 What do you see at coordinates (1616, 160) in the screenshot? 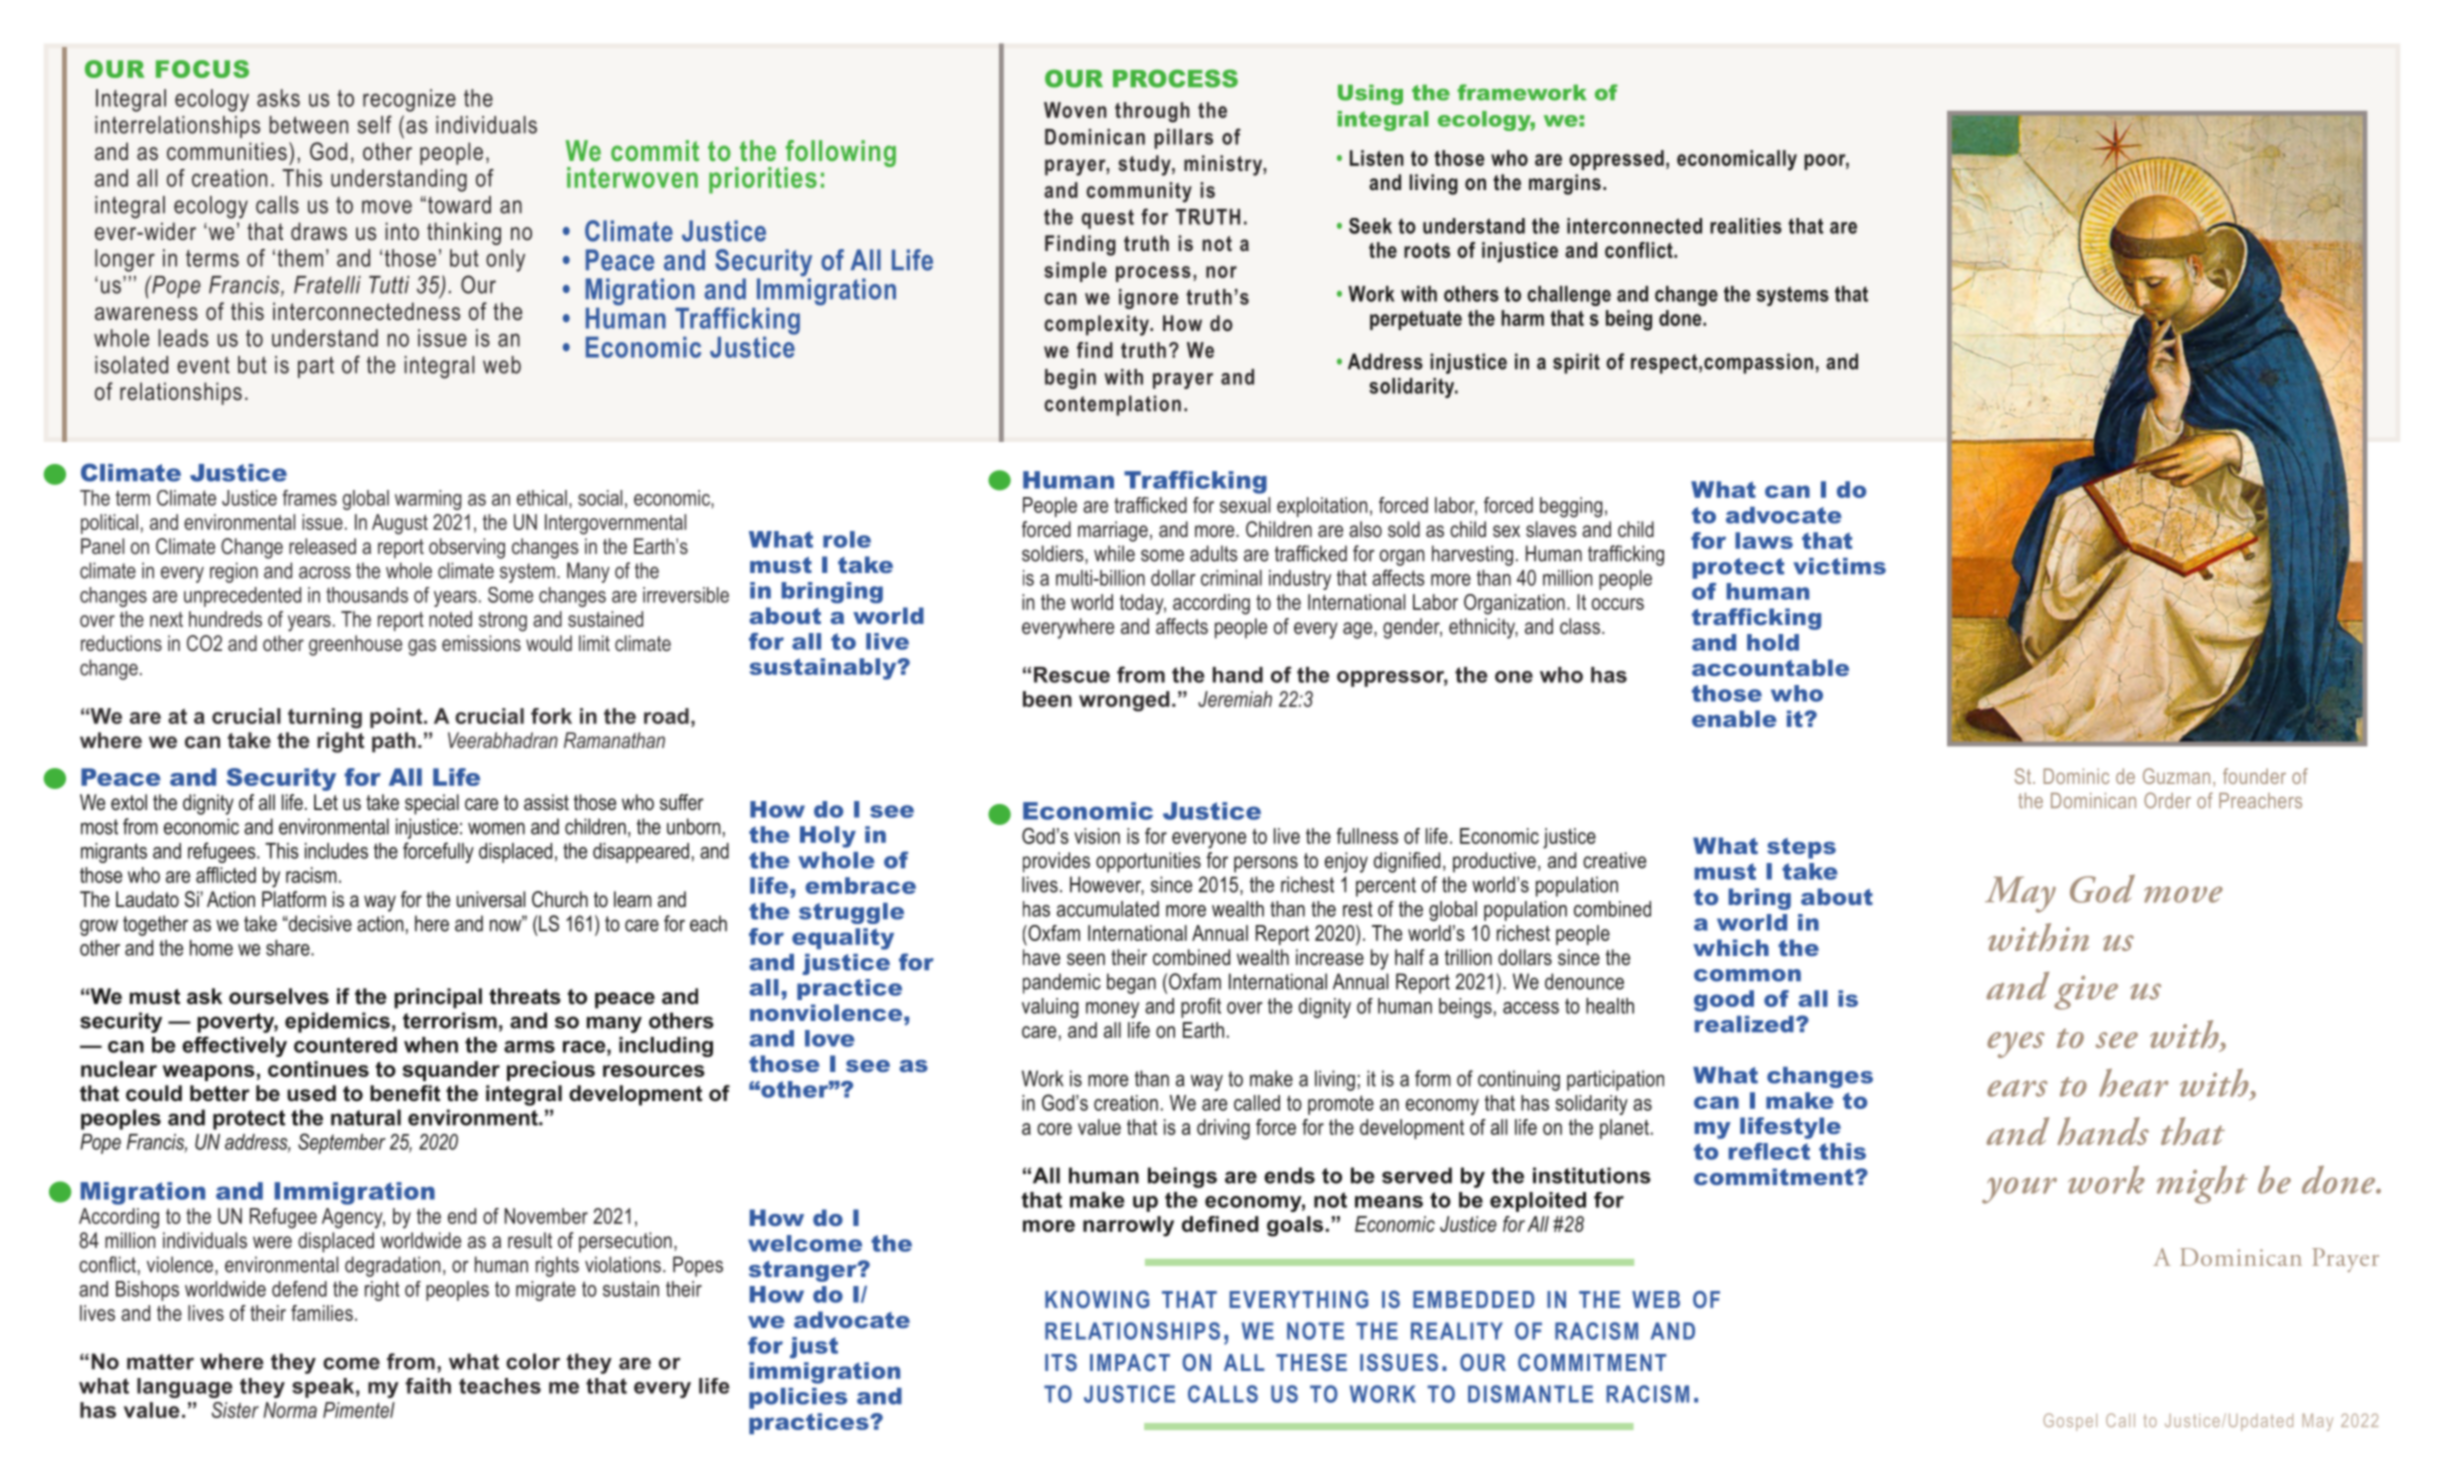
I see `oppressed` at bounding box center [1616, 160].
